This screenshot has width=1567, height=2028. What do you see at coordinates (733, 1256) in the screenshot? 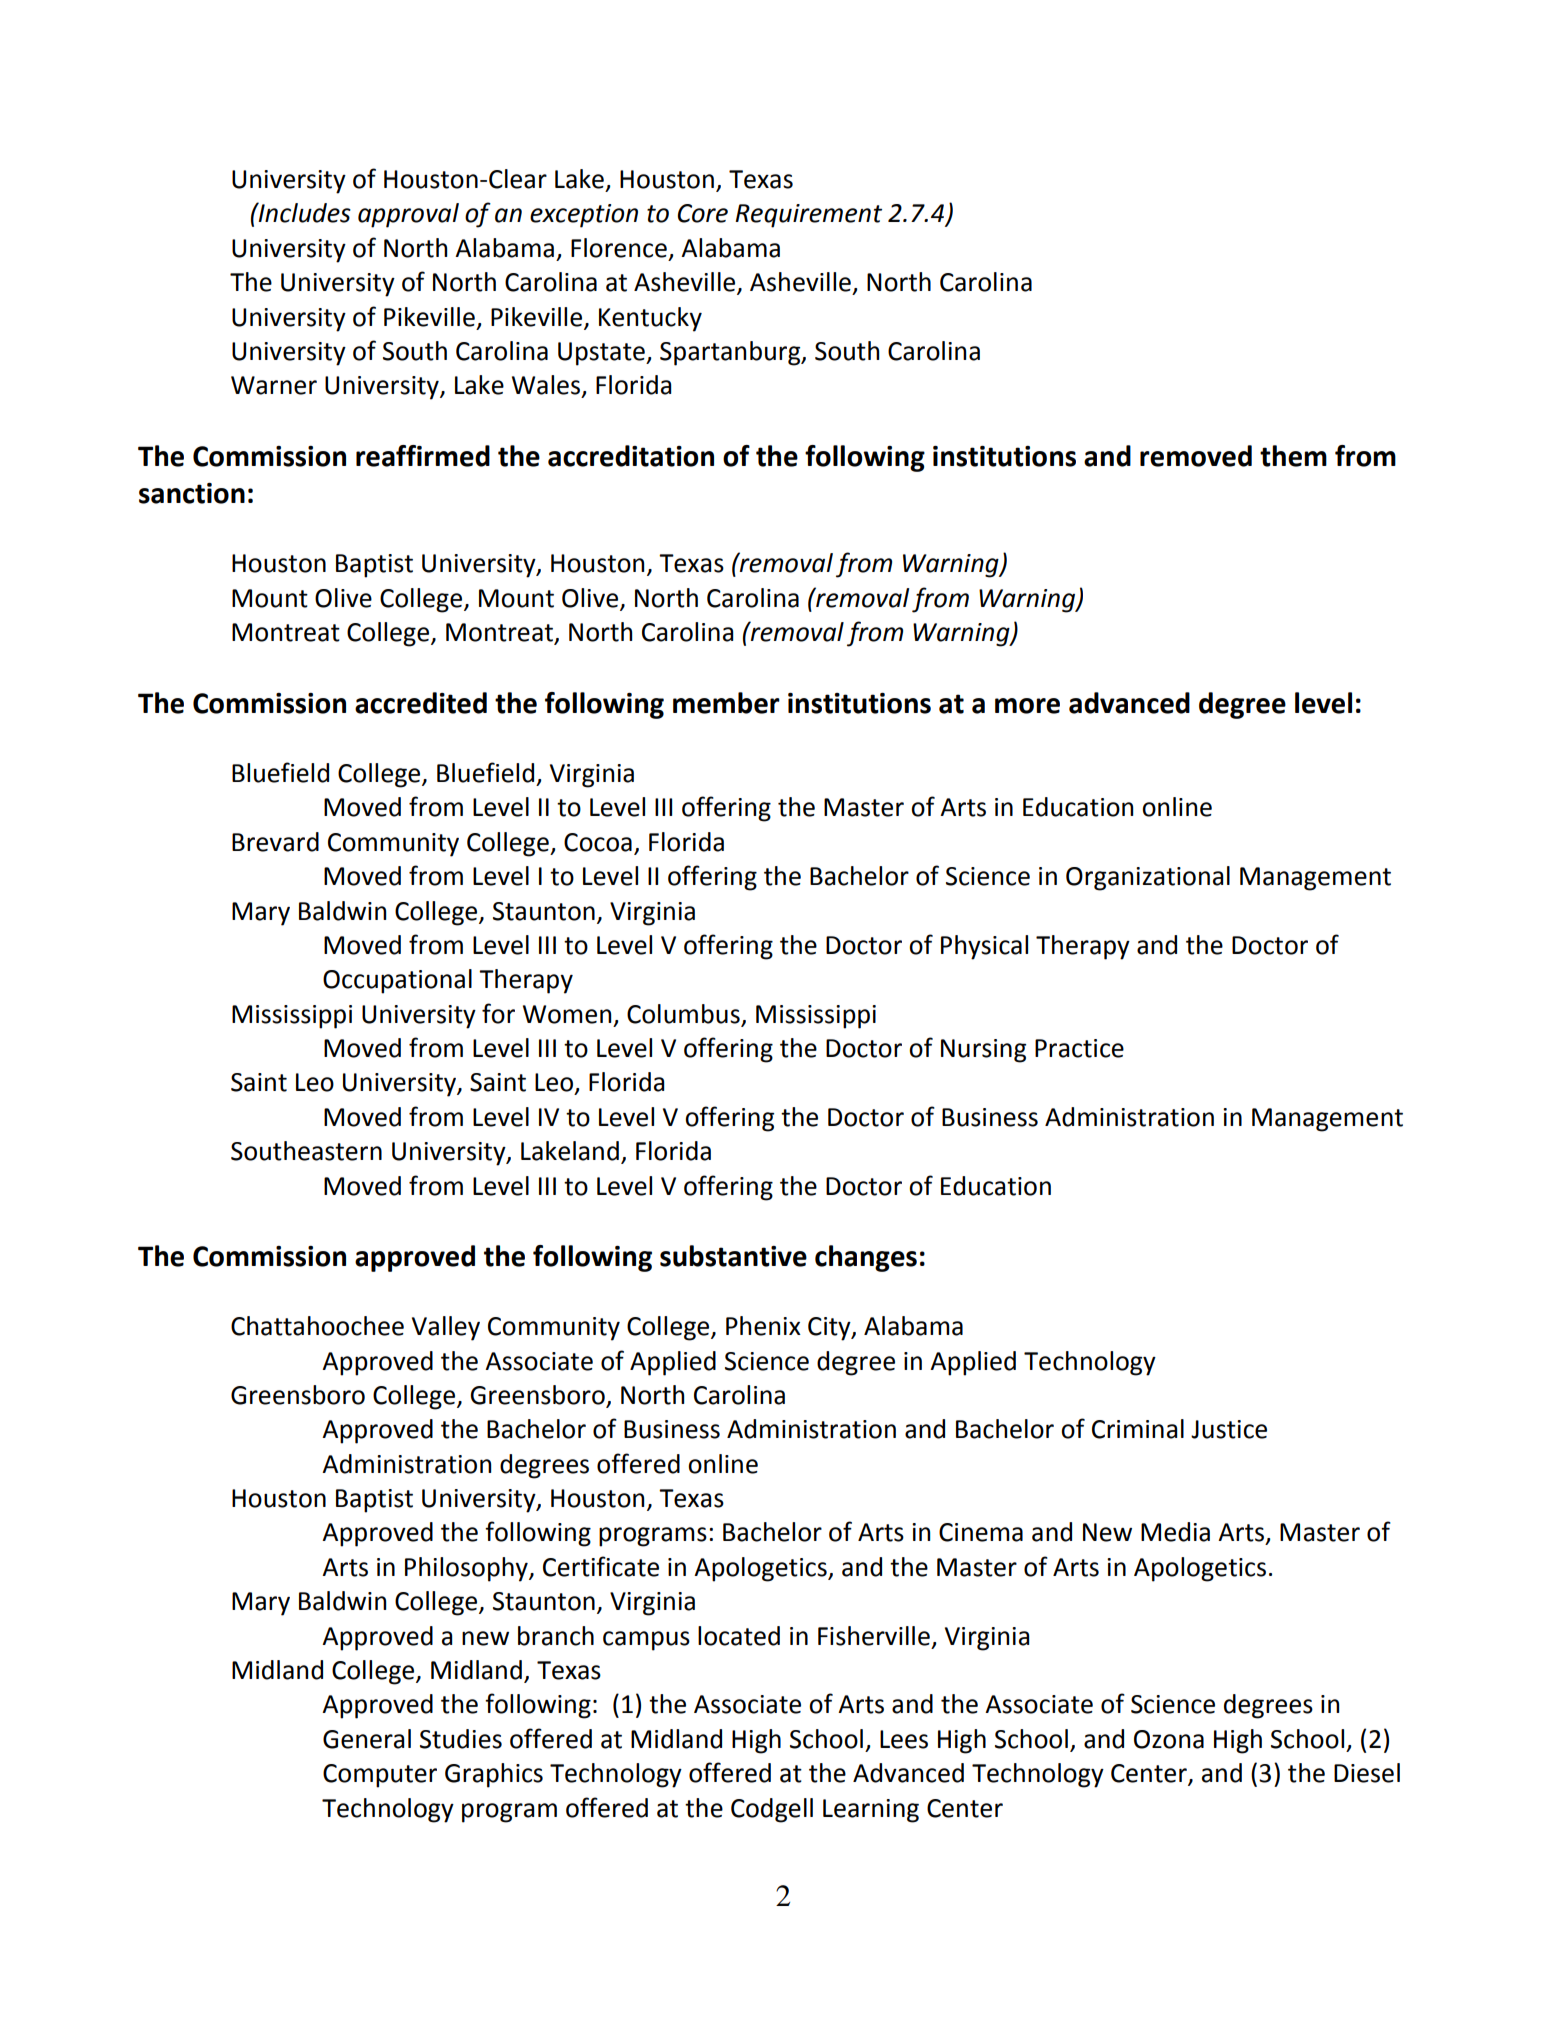
I see `substantive` at bounding box center [733, 1256].
